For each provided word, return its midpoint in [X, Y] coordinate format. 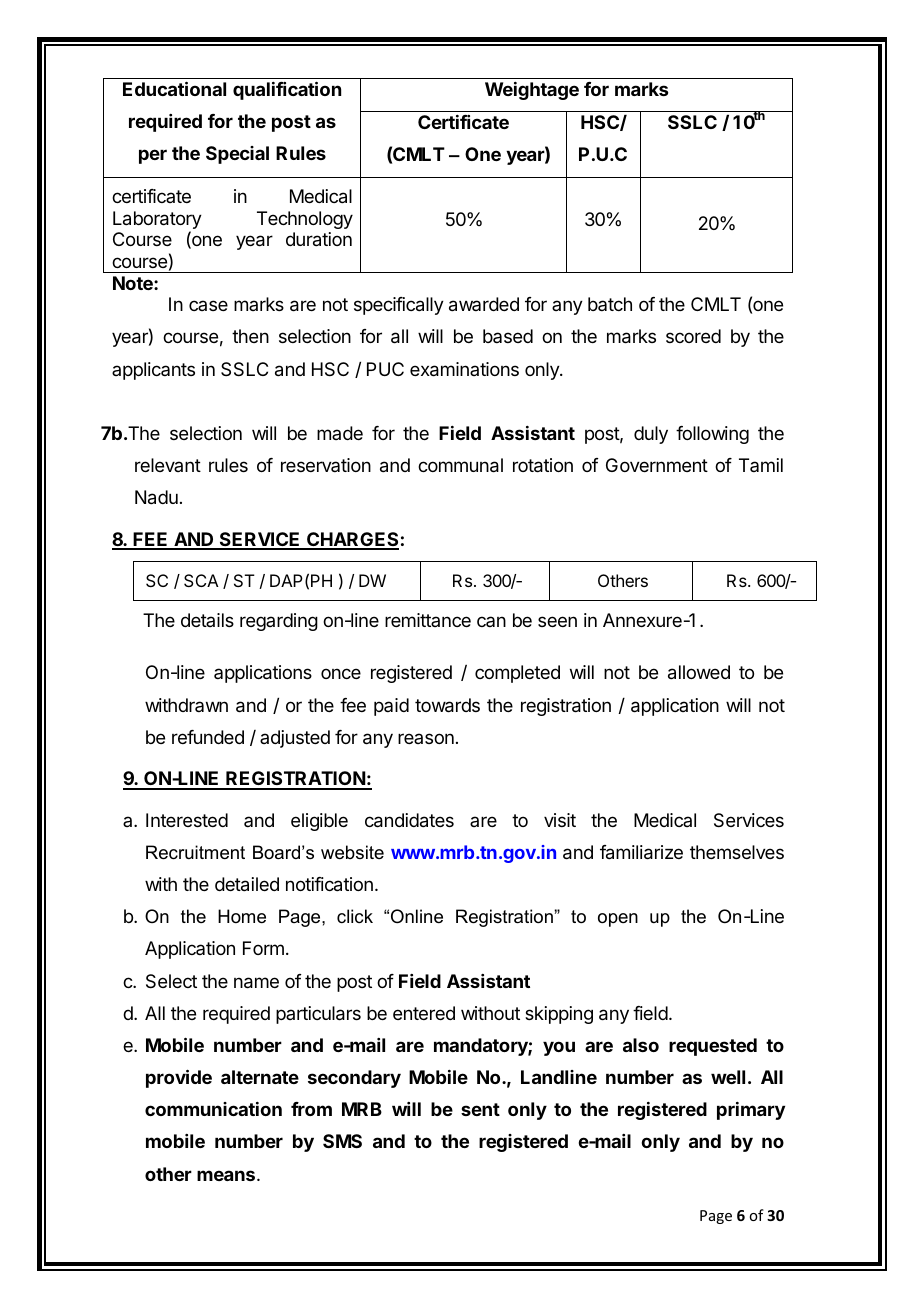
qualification [287, 90]
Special [237, 155]
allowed [699, 672]
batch [610, 304]
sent [480, 1109]
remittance [428, 620]
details [207, 620]
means [227, 1175]
